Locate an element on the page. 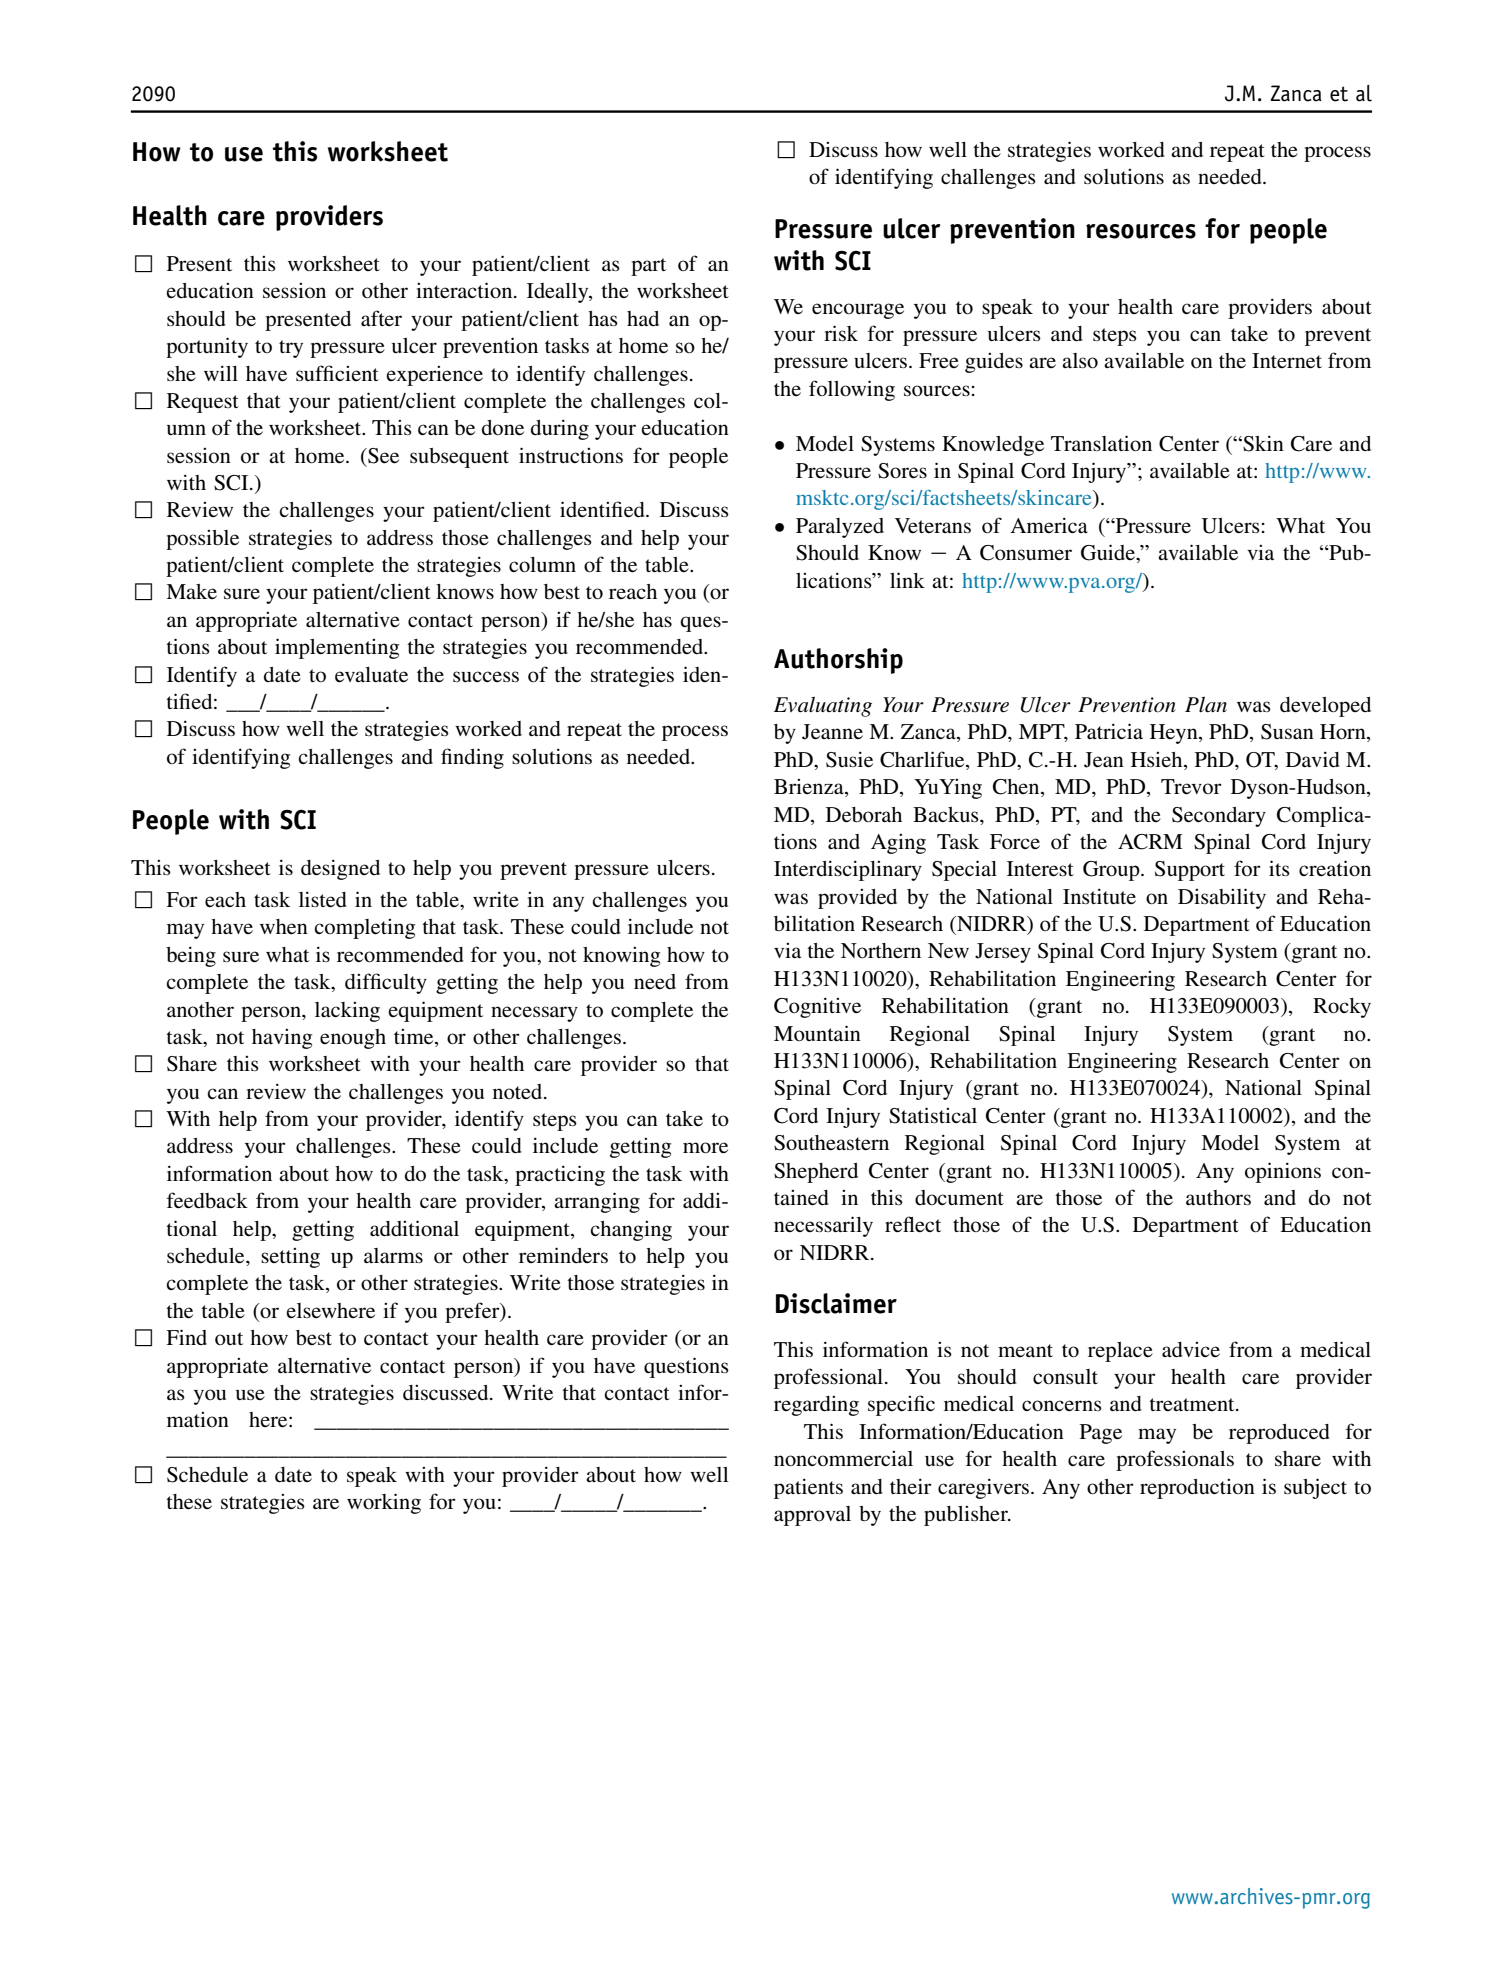  working is located at coordinates (384, 1503).
